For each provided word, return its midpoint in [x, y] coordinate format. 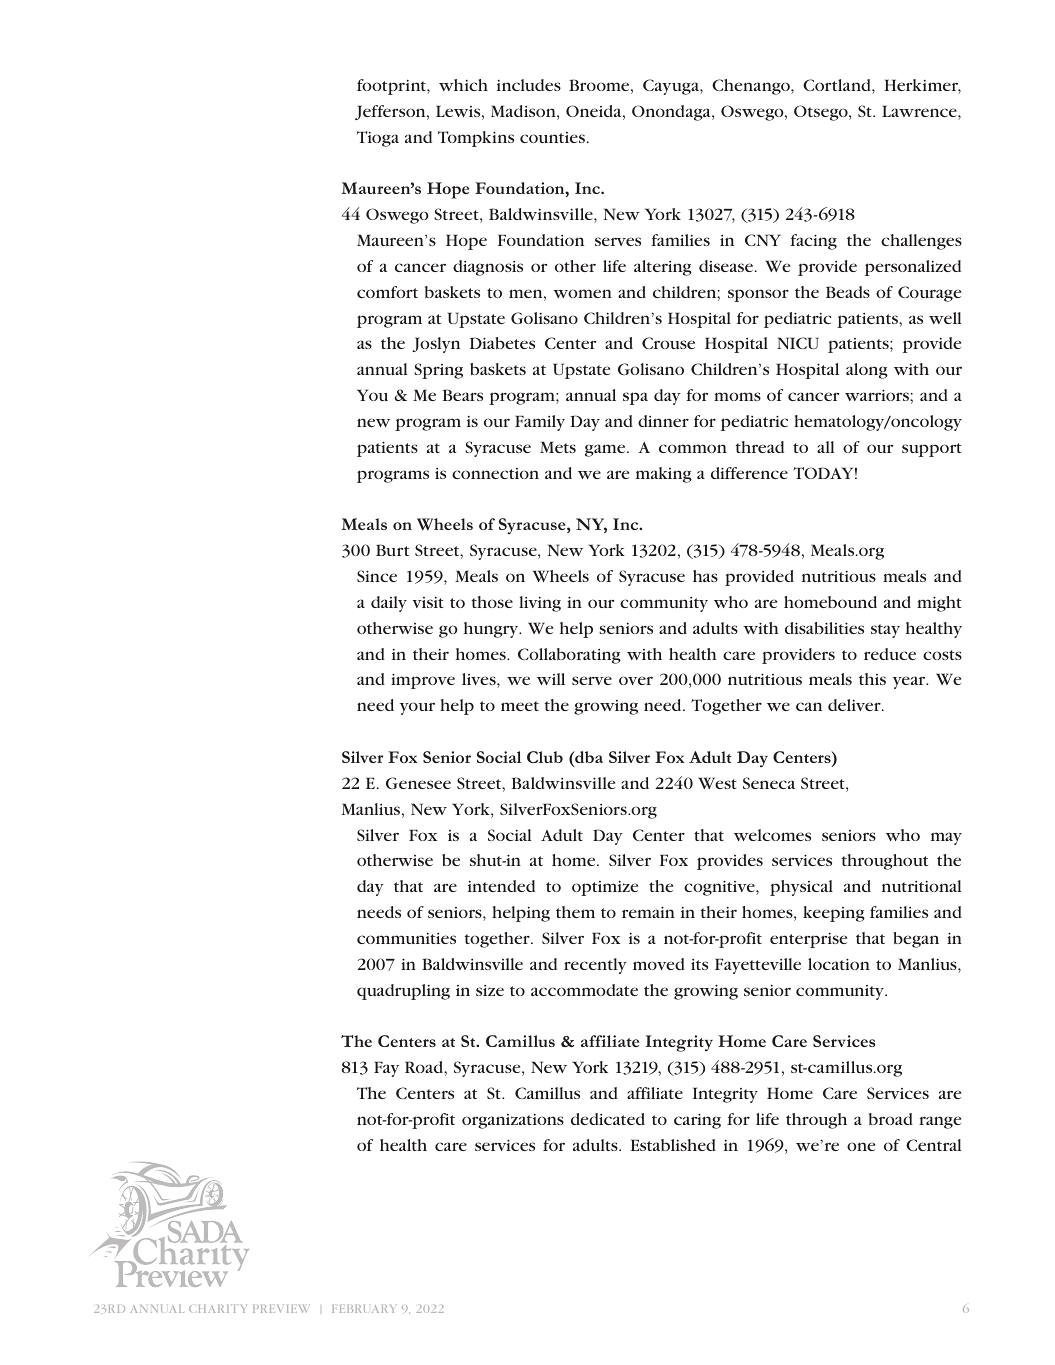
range [940, 1122]
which [463, 85]
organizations [513, 1121]
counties [554, 137]
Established [673, 1145]
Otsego [822, 113]
